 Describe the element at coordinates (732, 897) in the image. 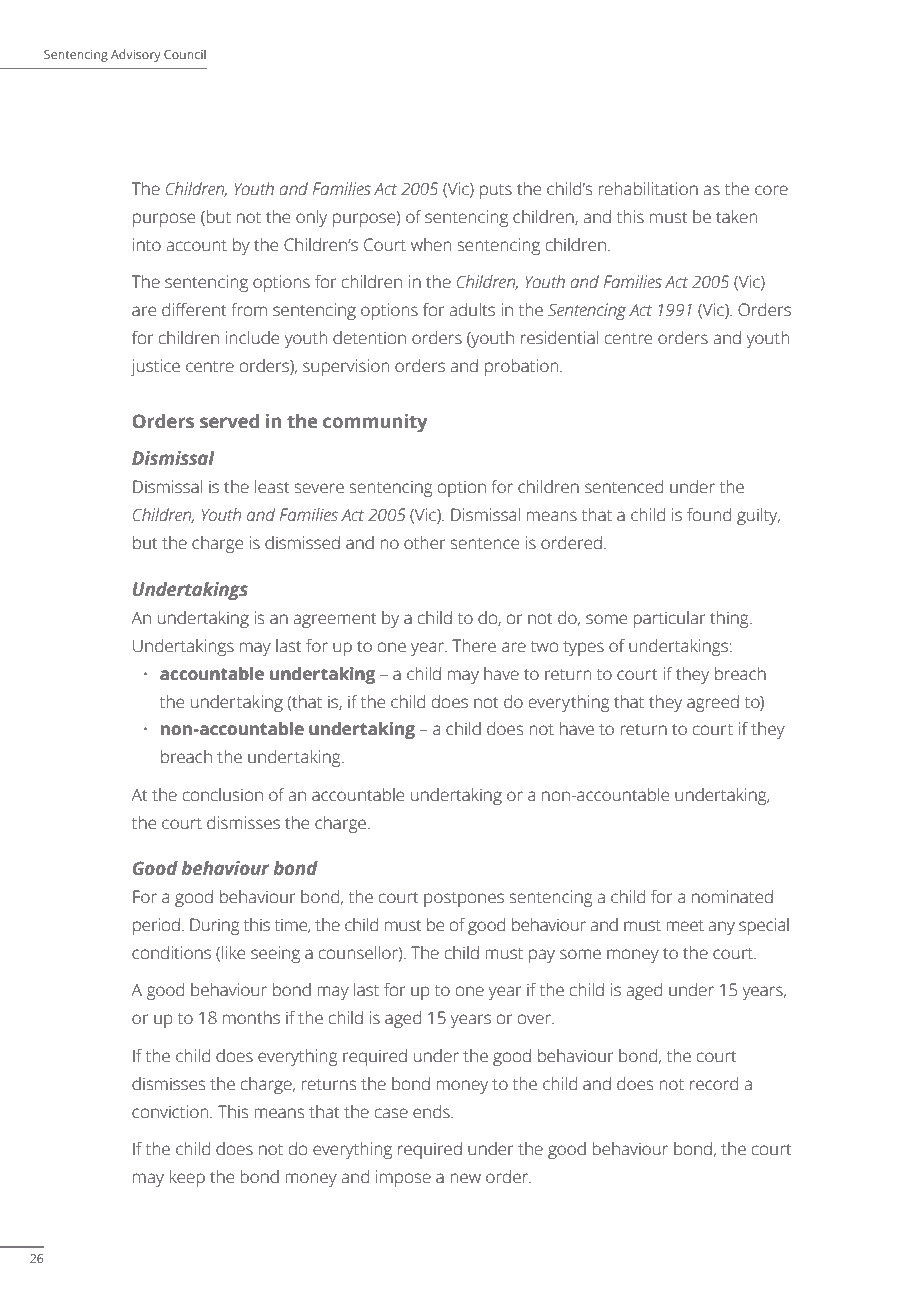

I see `nominated` at that location.
